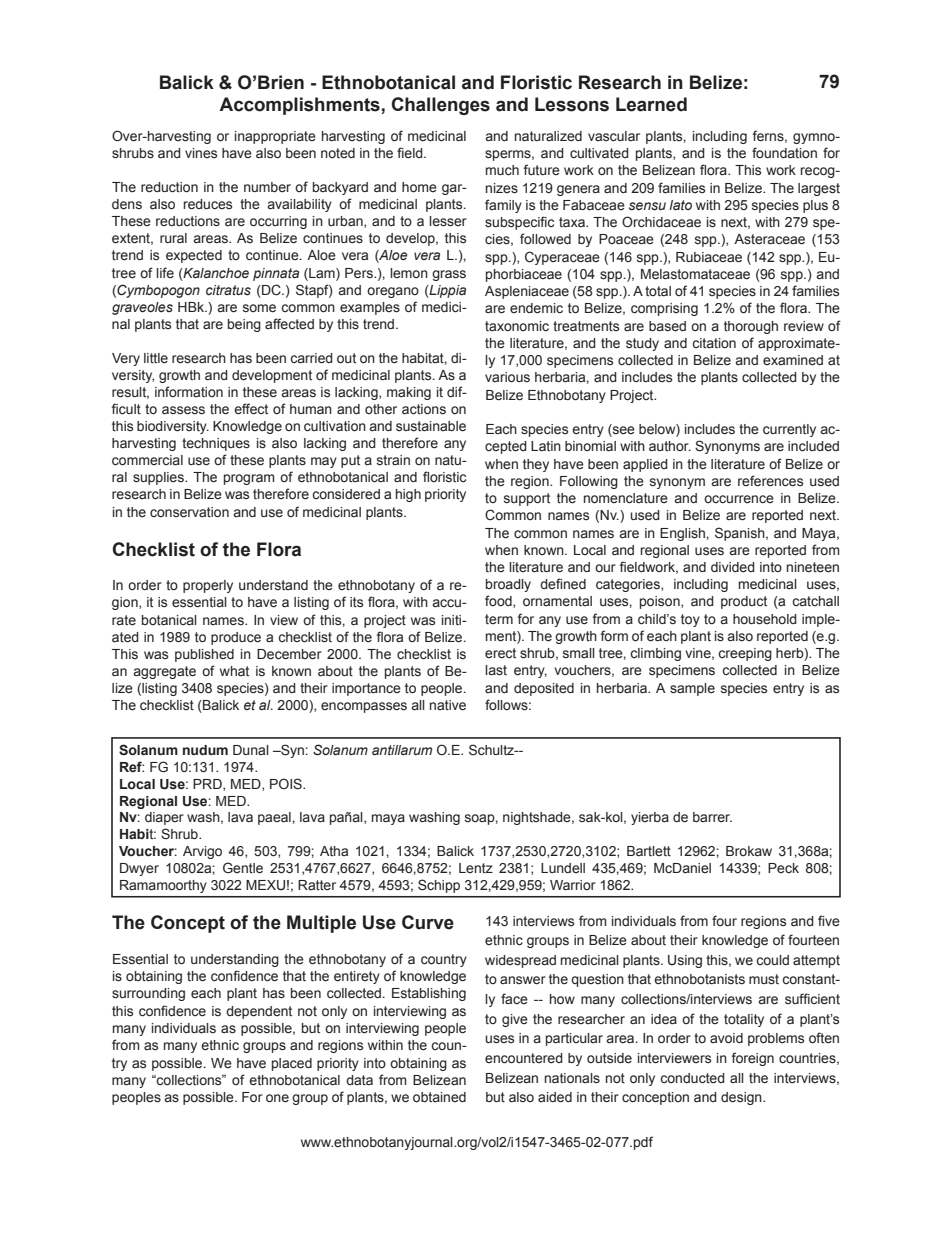  Describe the element at coordinates (440, 106) in the screenshot. I see `Challenges` at that location.
